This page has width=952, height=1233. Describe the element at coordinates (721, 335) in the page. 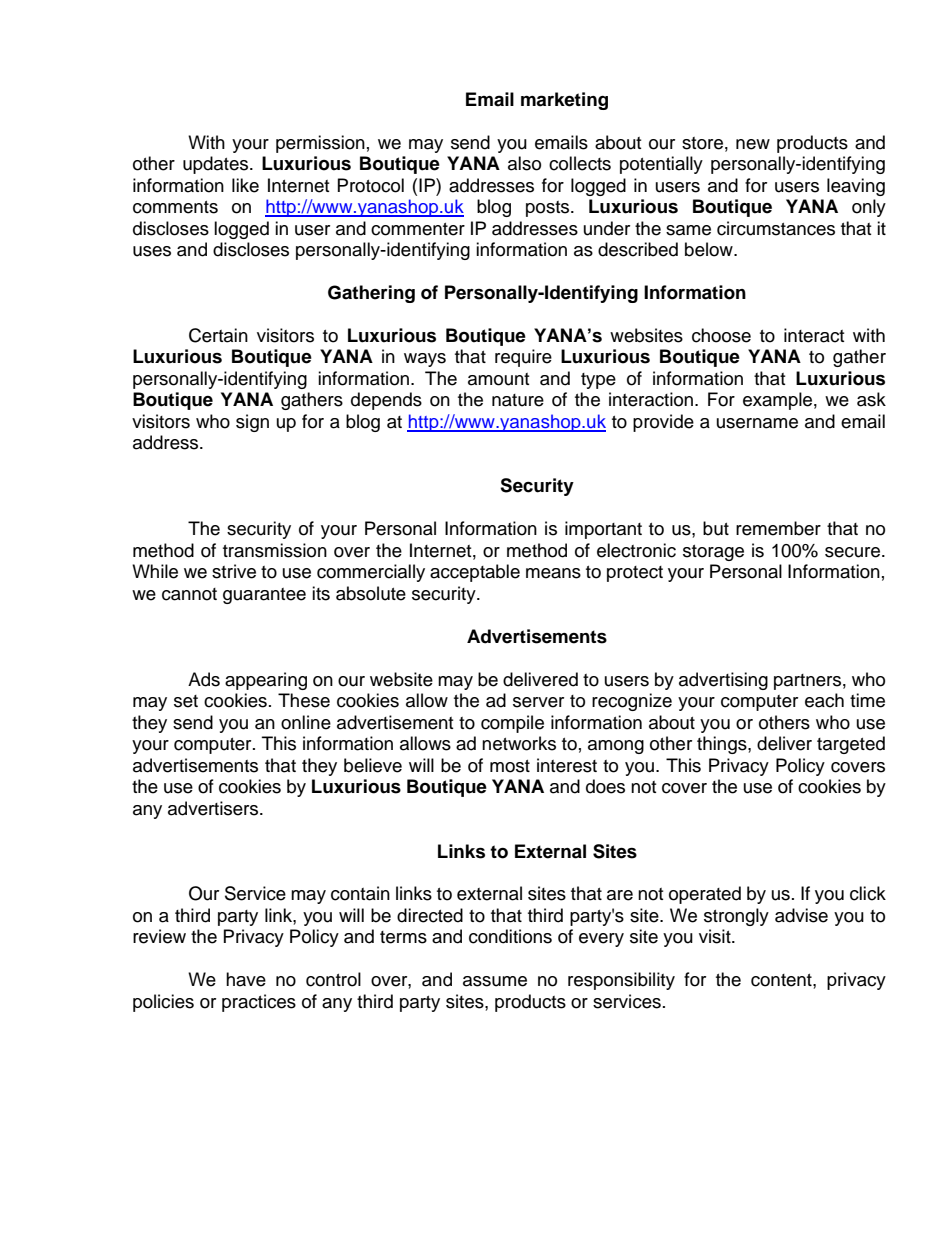

I see `choose` at that location.
